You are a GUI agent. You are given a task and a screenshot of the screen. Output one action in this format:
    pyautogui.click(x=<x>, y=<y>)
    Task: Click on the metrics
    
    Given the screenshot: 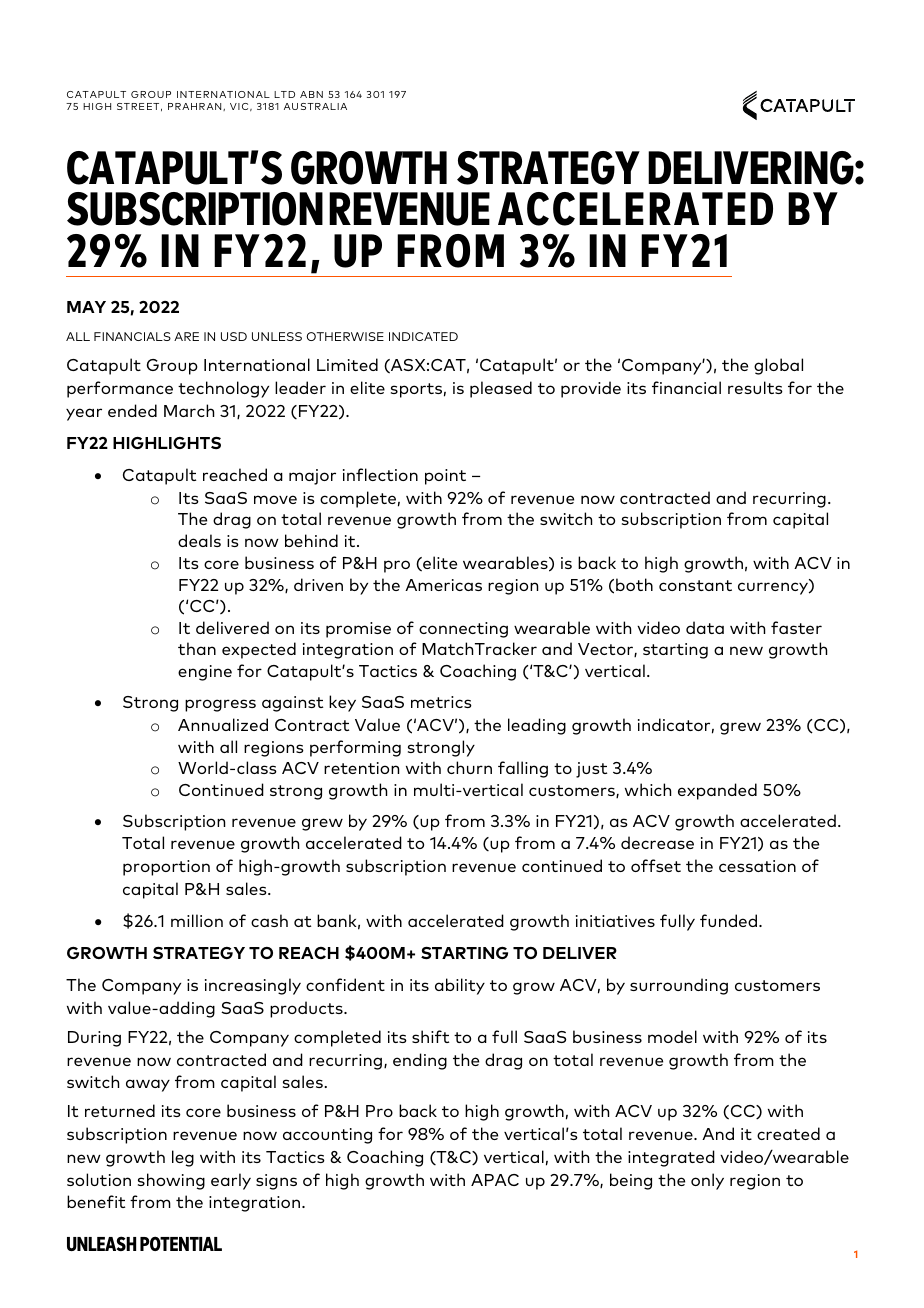 What is the action you would take?
    pyautogui.click(x=441, y=702)
